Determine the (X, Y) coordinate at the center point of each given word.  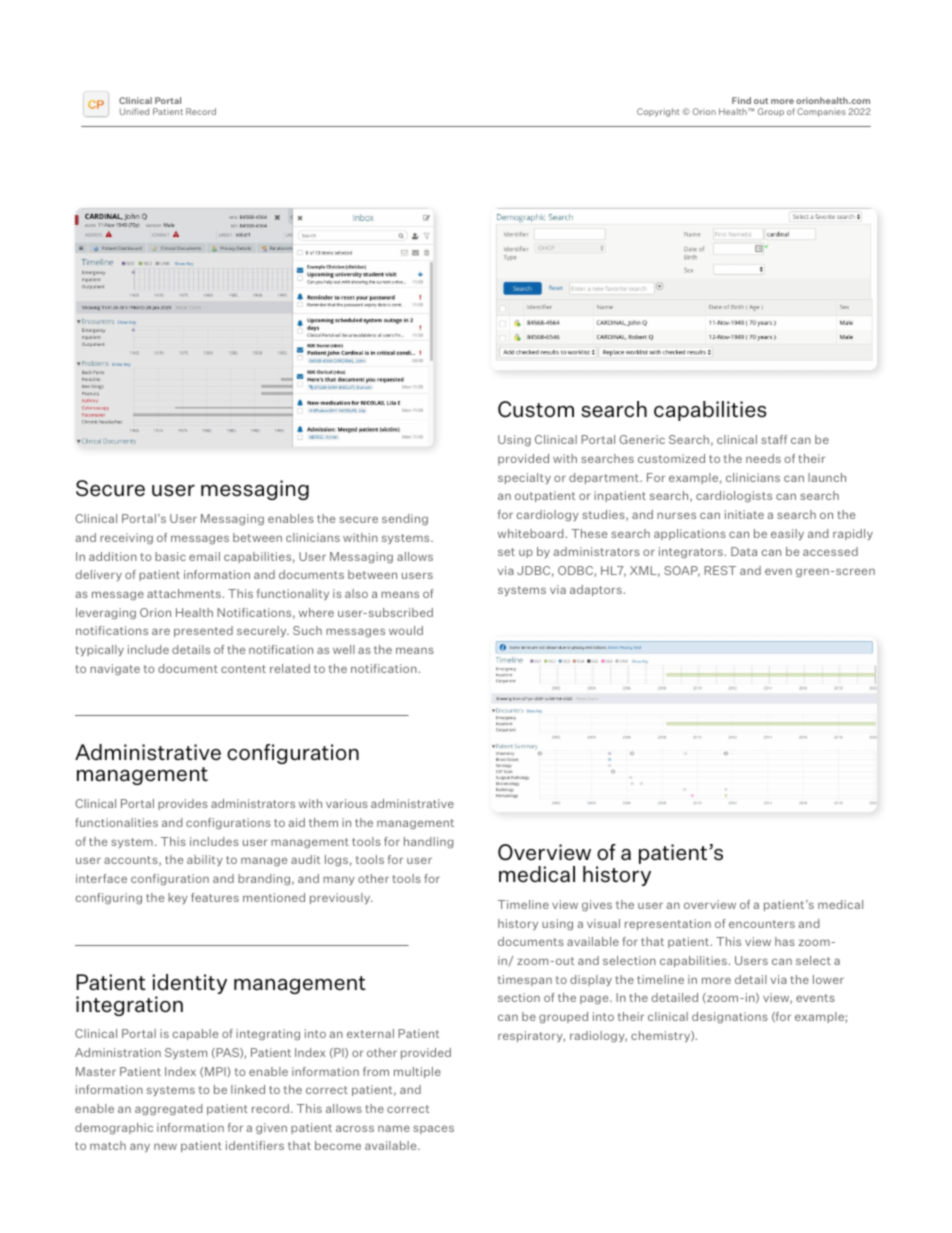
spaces (433, 1129)
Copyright (658, 112)
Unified (134, 111)
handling (428, 843)
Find (741, 100)
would (406, 630)
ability (205, 860)
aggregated (168, 1110)
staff (774, 439)
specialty (524, 478)
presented (203, 631)
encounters (762, 924)
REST (720, 570)
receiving (126, 538)
